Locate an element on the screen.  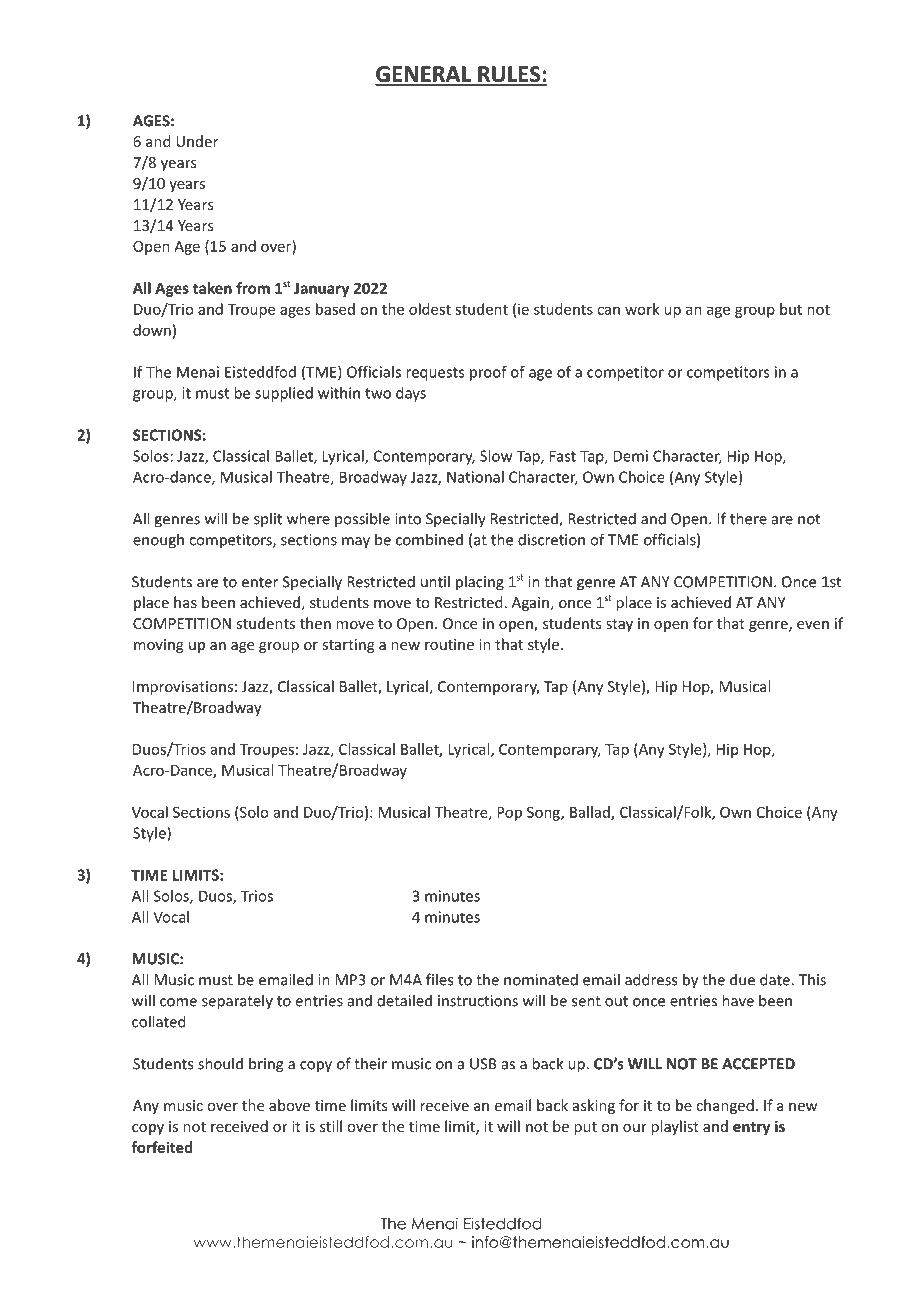
changed is located at coordinates (725, 1106).
